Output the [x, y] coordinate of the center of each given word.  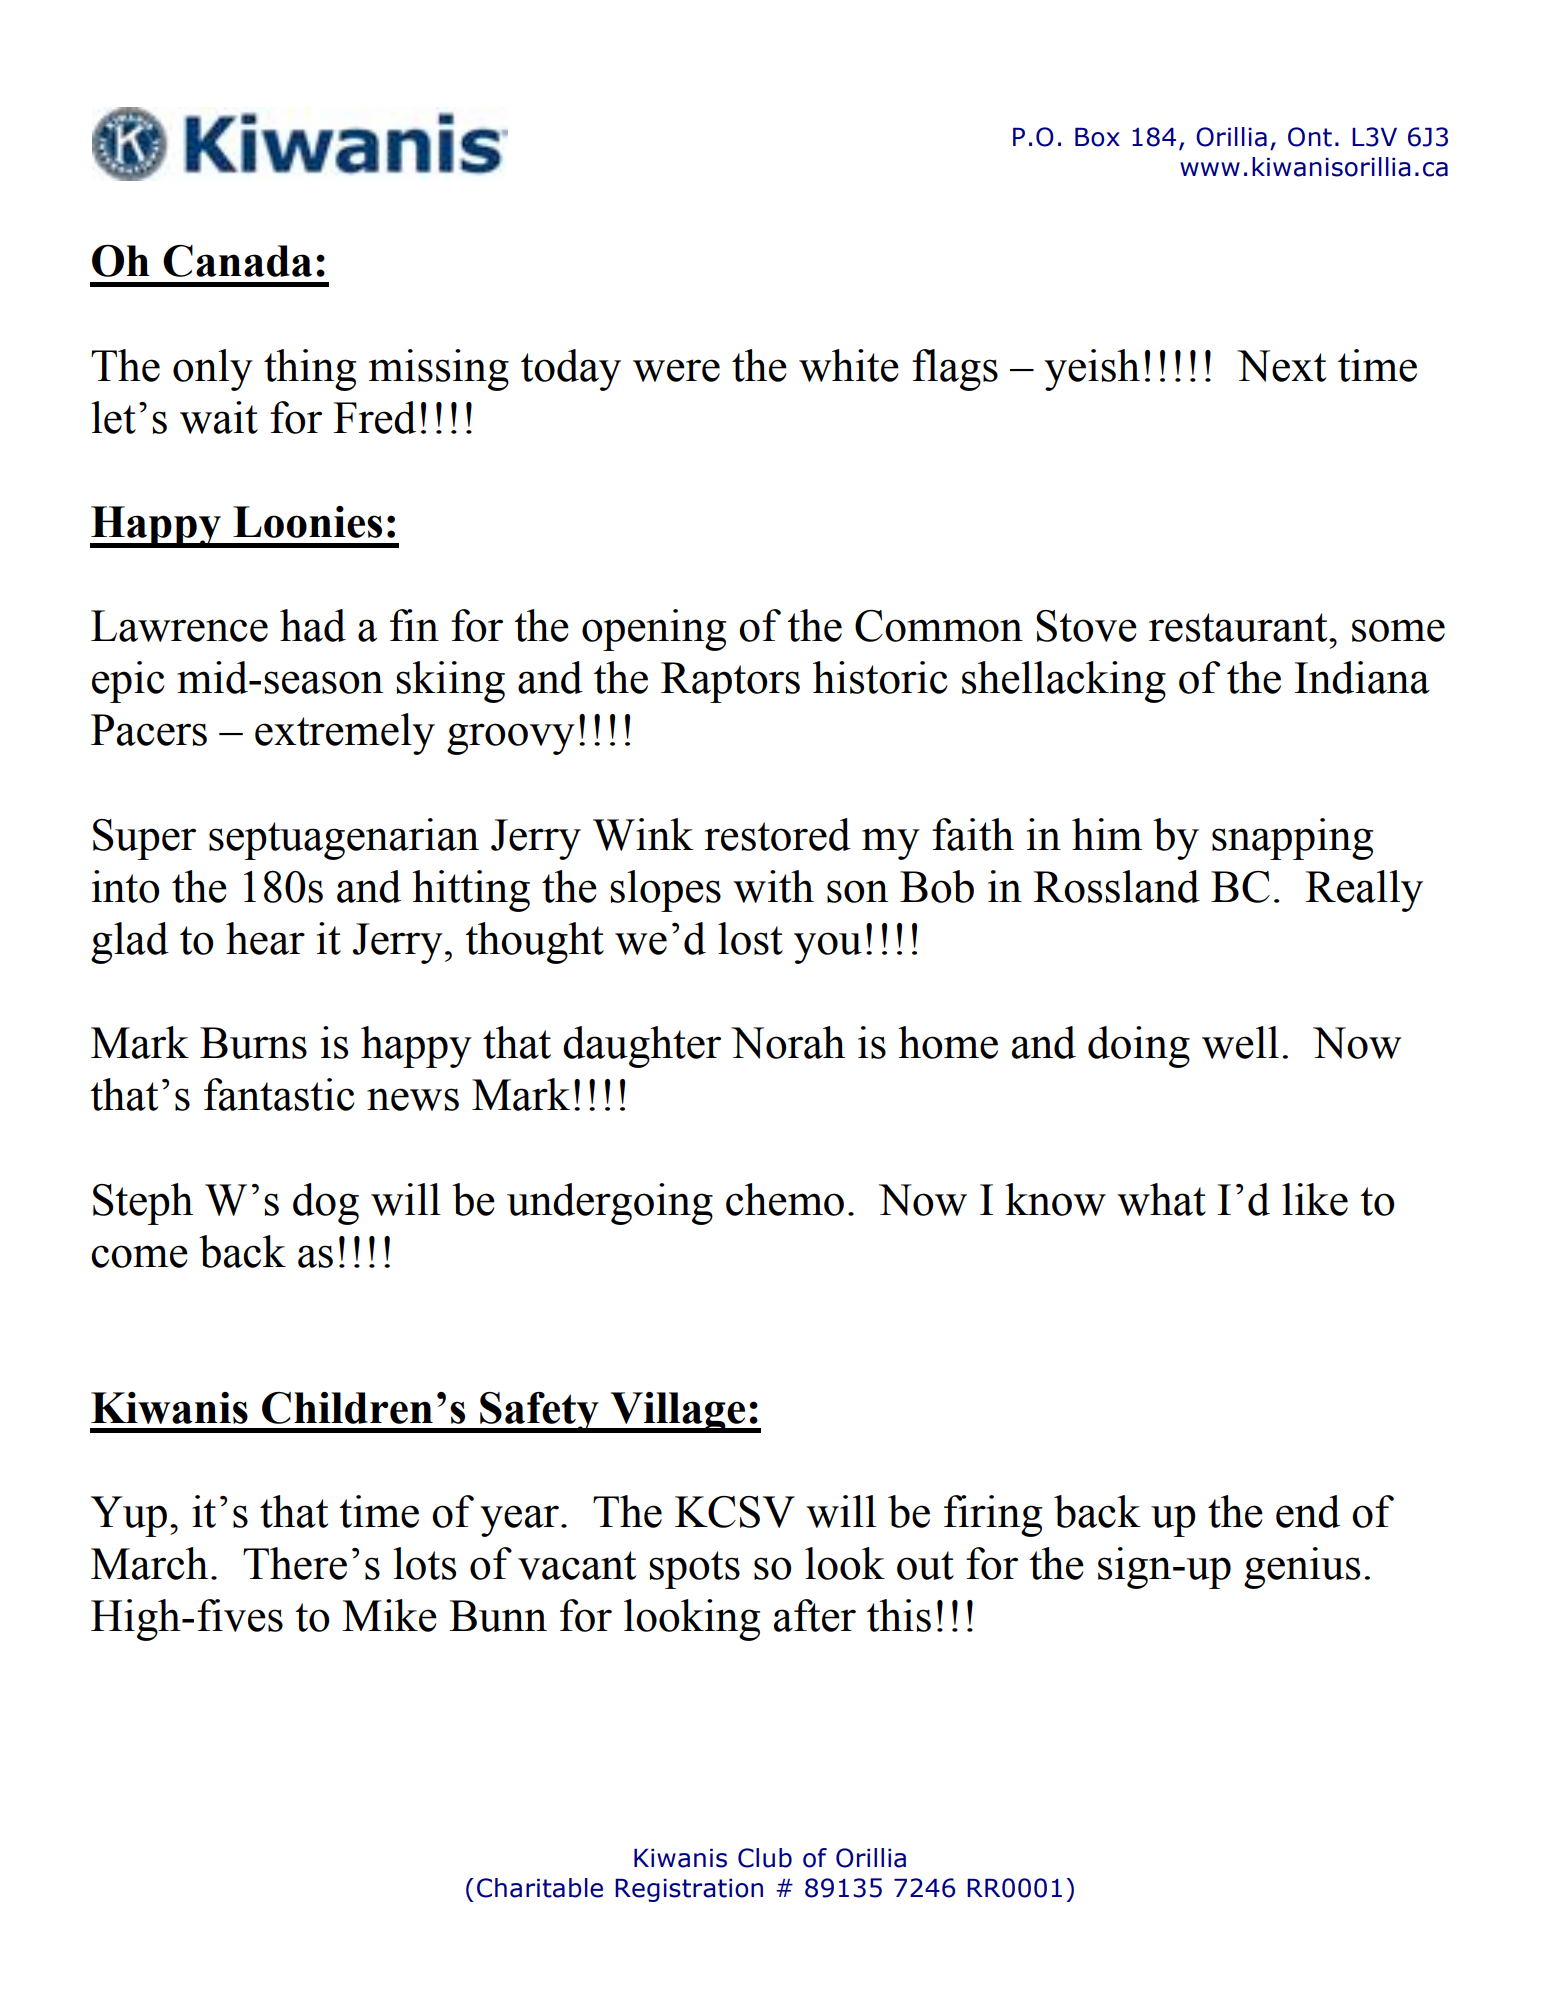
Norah [788, 1042]
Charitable [540, 1888]
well [1240, 1042]
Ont [1310, 137]
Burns [253, 1043]
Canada [237, 261]
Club [765, 1858]
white [849, 365]
